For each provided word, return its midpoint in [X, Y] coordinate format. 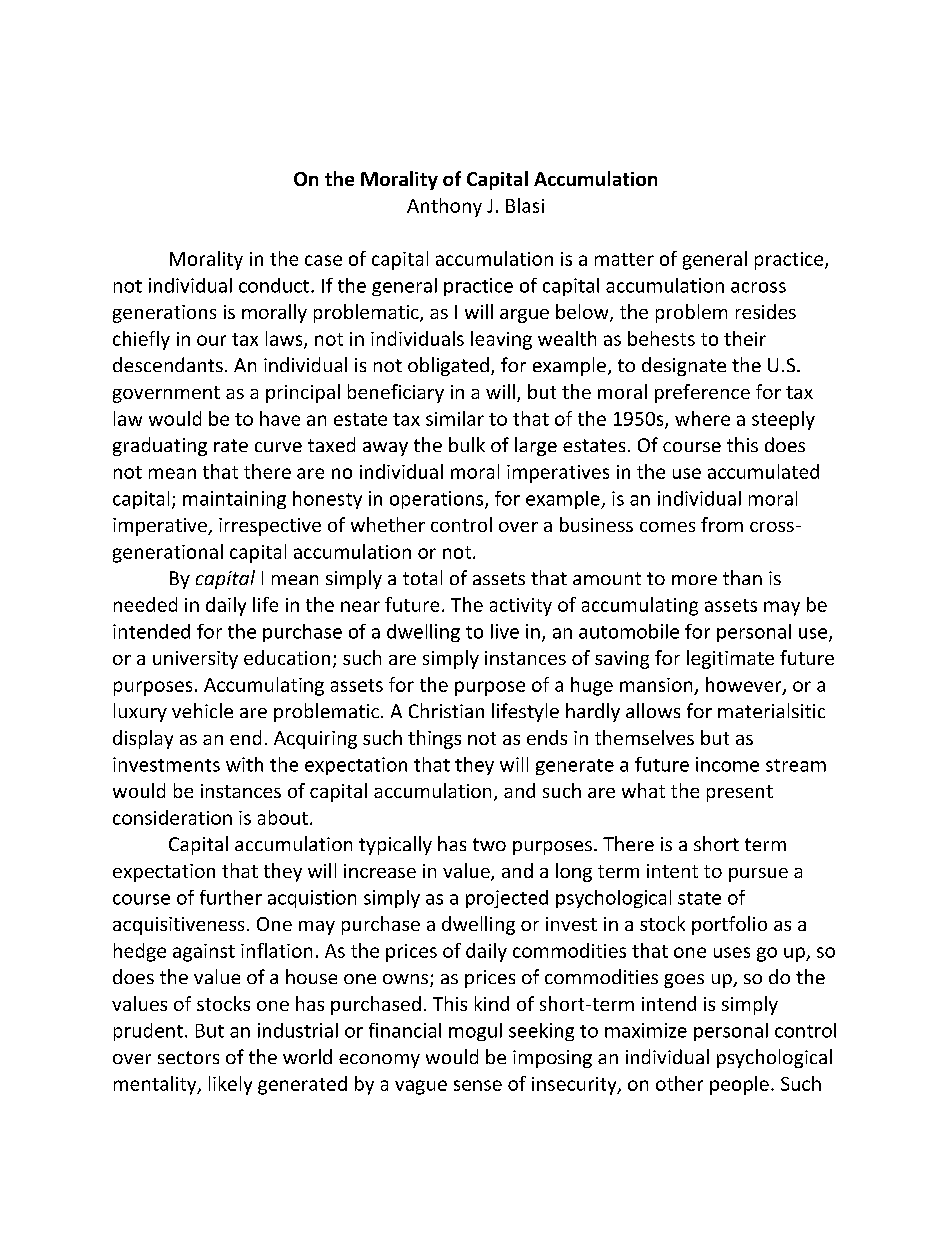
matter [624, 259]
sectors [188, 1057]
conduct [274, 285]
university [195, 660]
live [505, 631]
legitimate [730, 659]
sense [478, 1085]
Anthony [444, 207]
